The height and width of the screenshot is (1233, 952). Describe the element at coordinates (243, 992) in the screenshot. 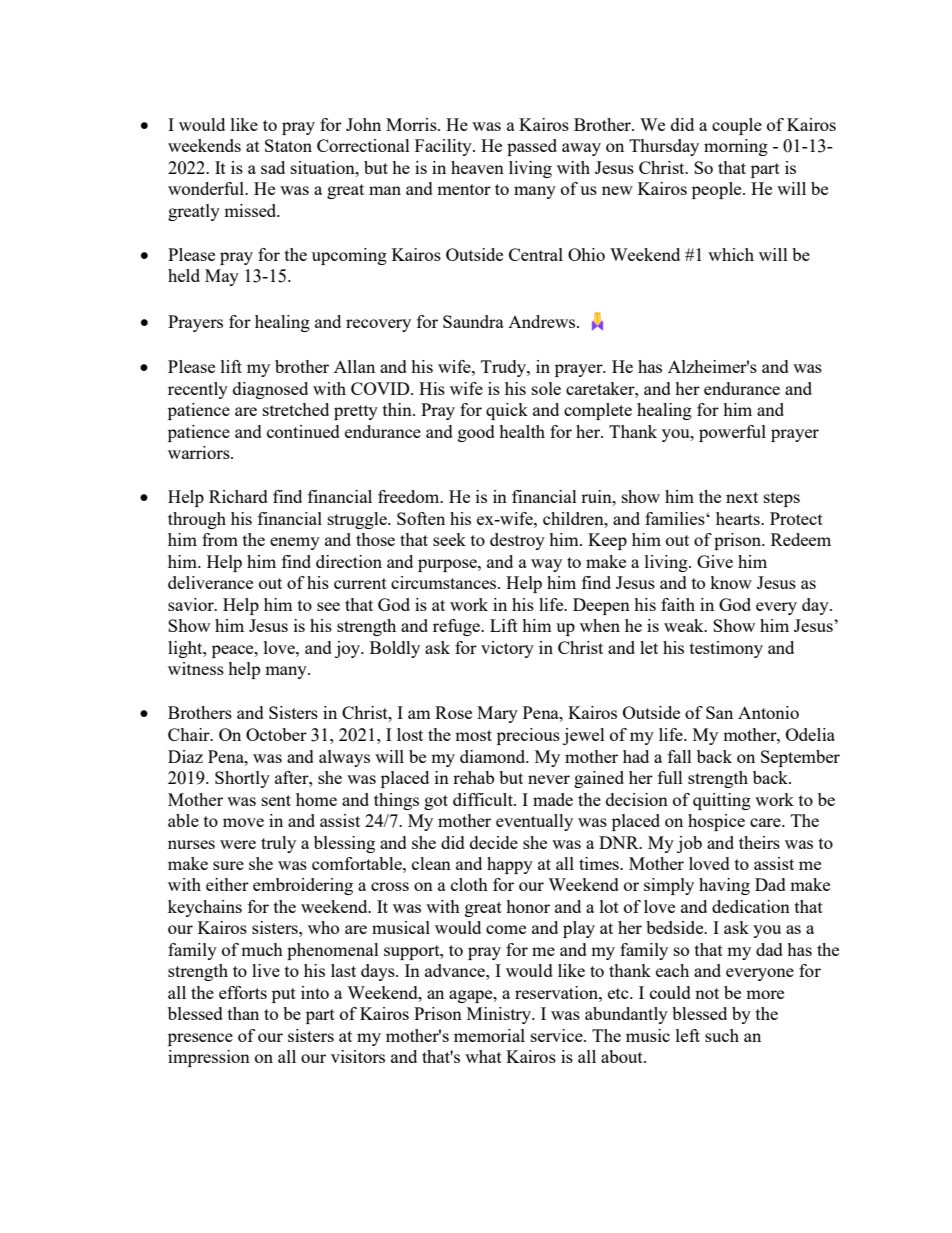

I see `efforts` at that location.
